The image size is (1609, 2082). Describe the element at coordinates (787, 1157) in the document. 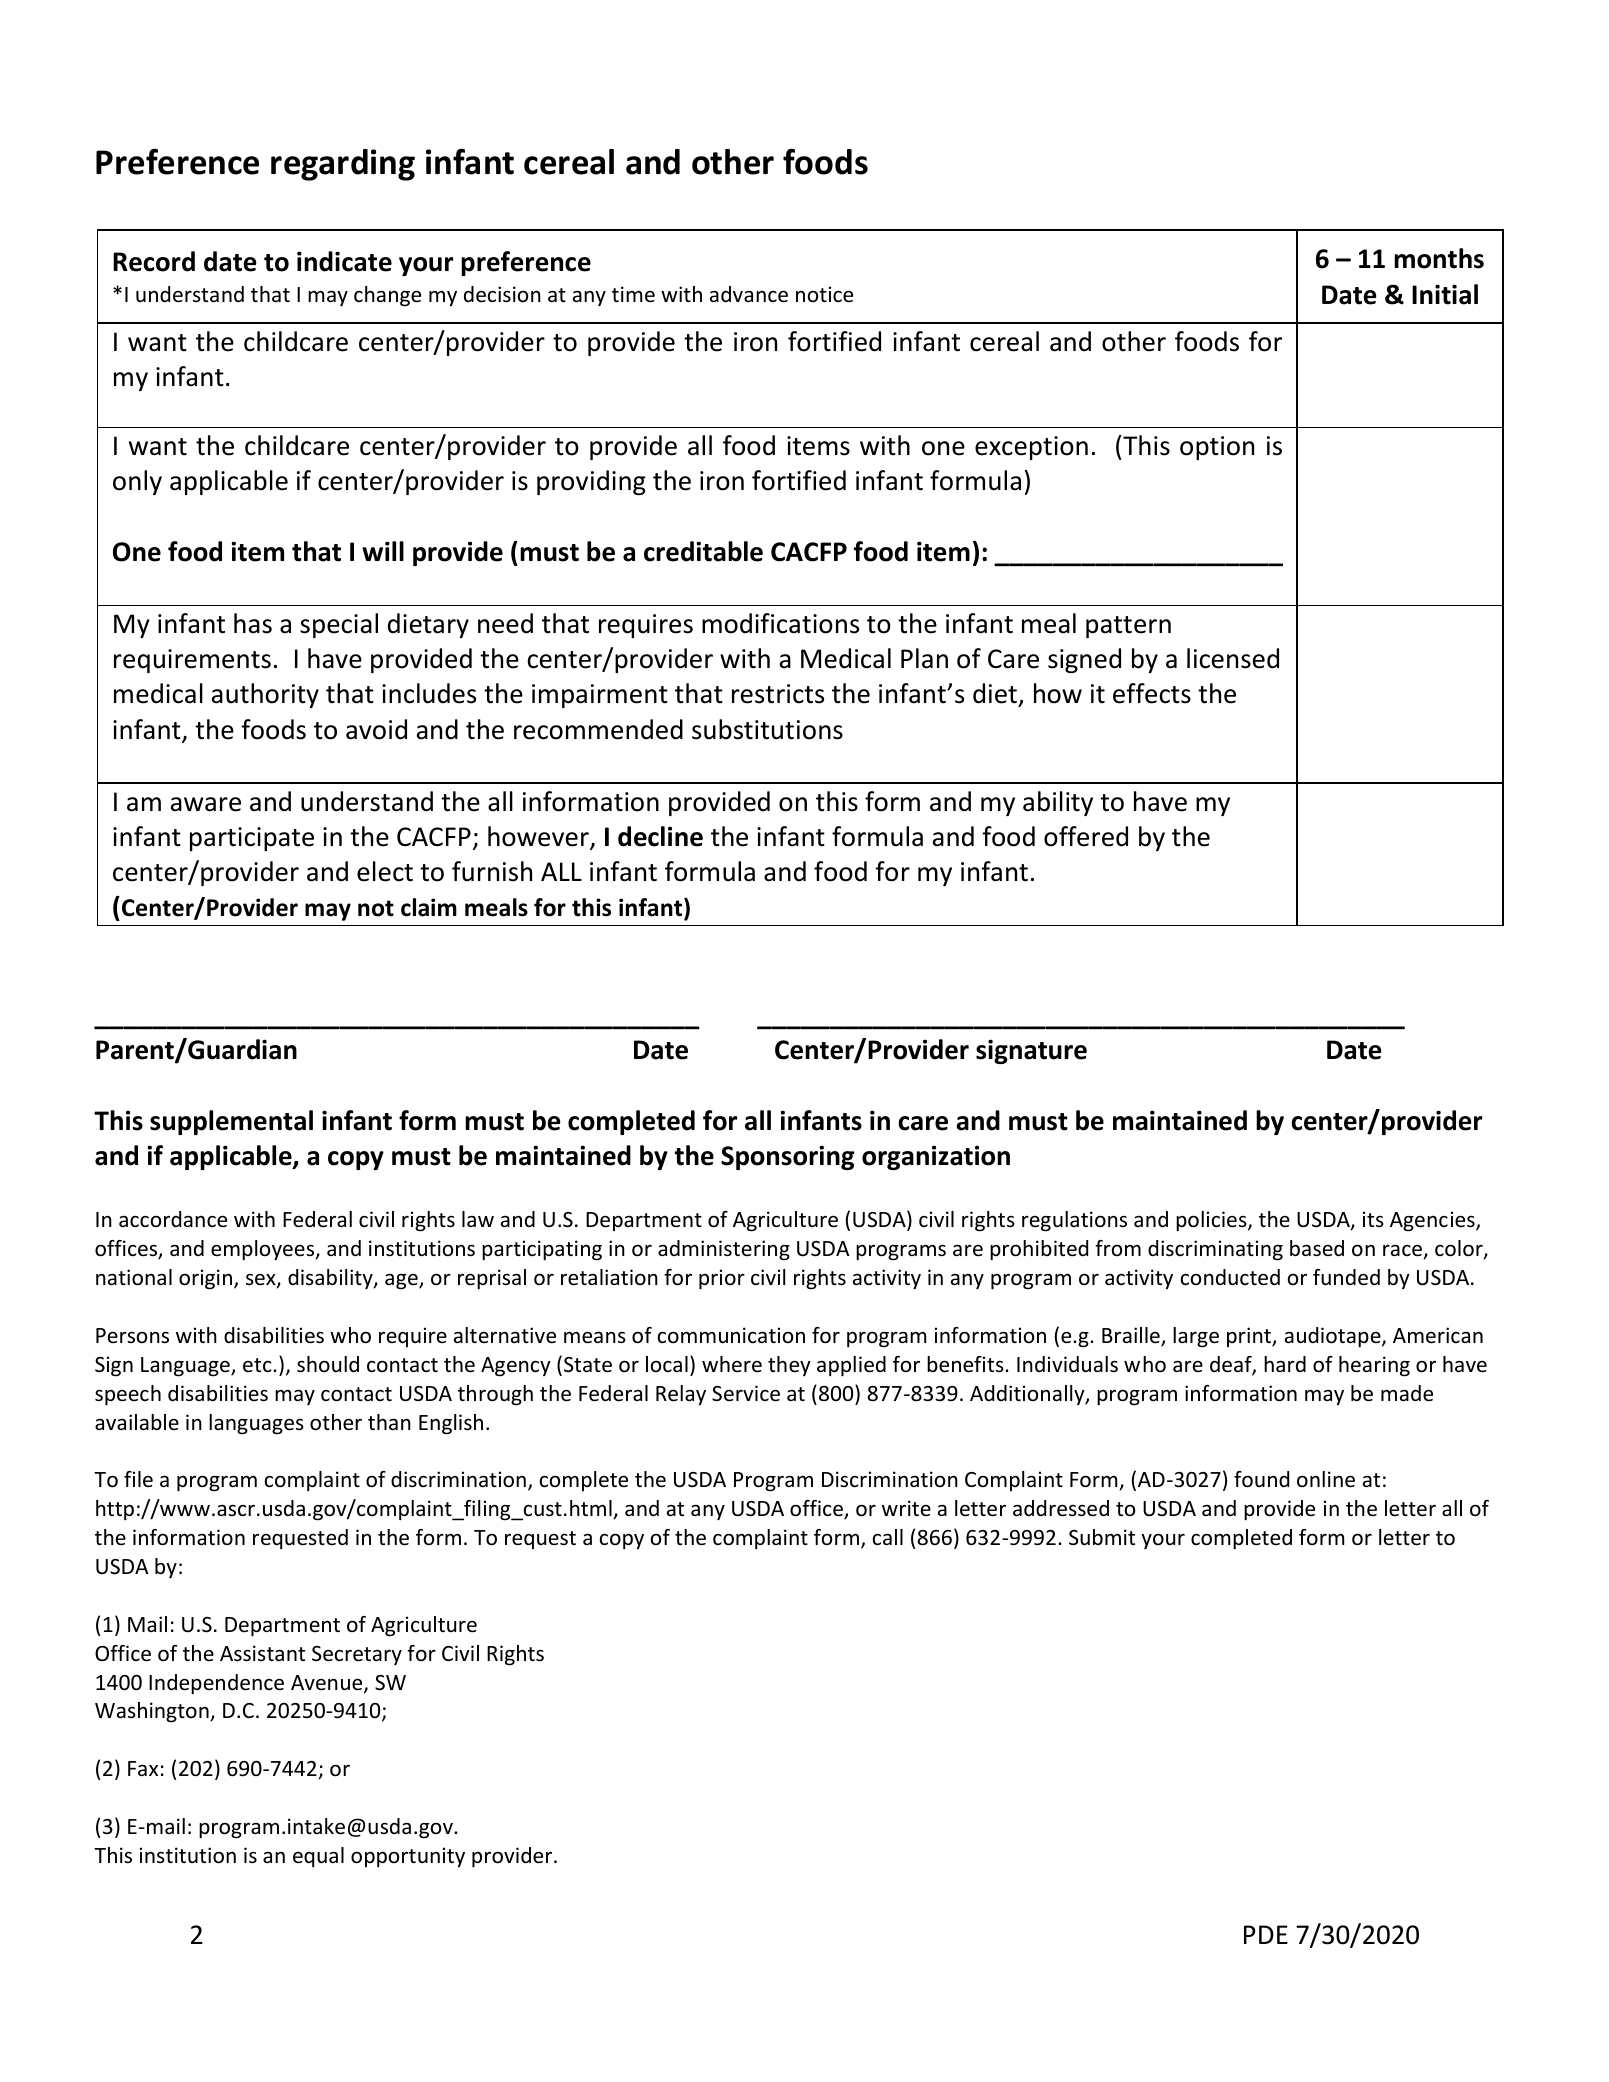

I see `Sponsoring` at that location.
